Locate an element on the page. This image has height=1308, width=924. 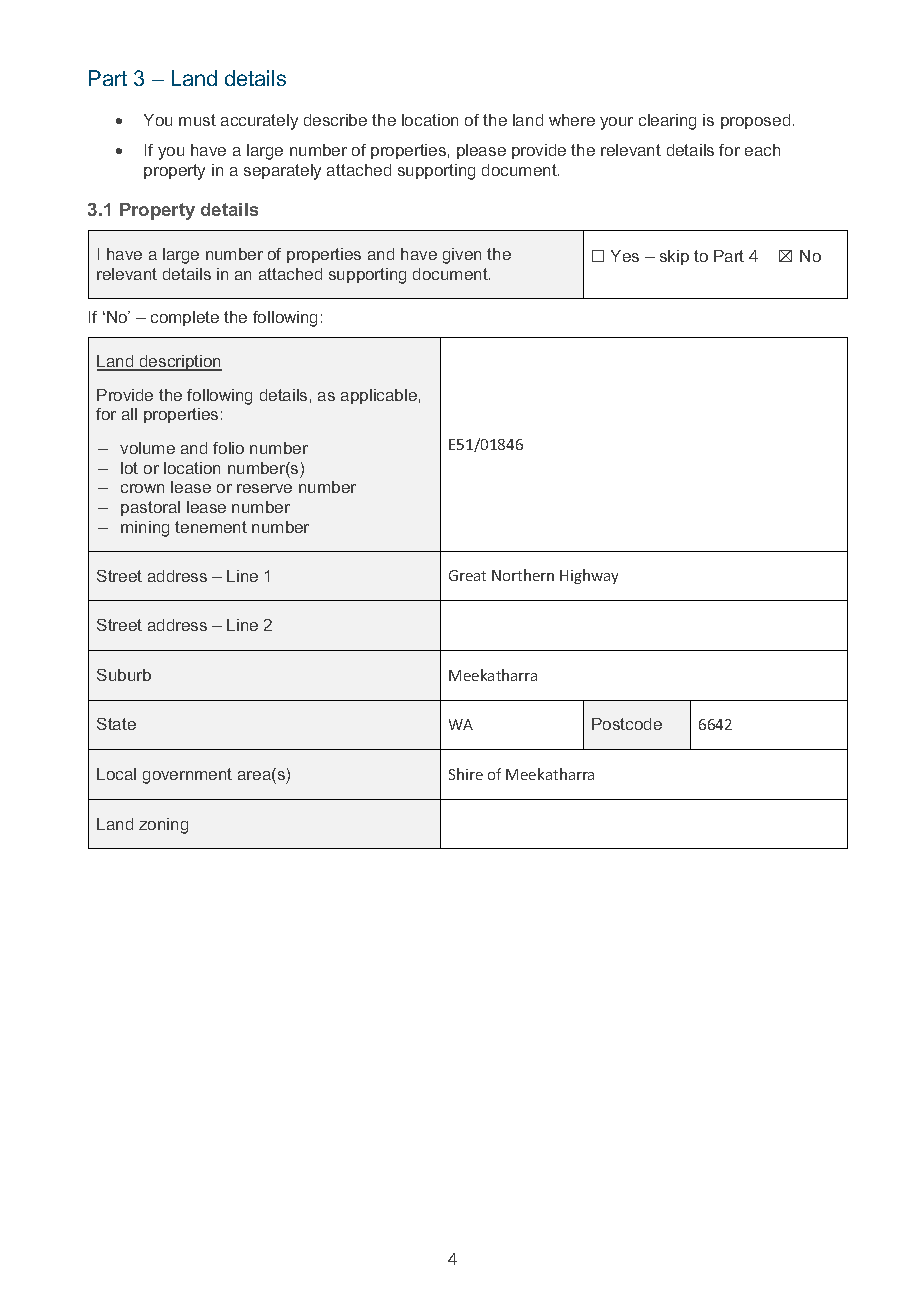
applicable is located at coordinates (379, 396).
